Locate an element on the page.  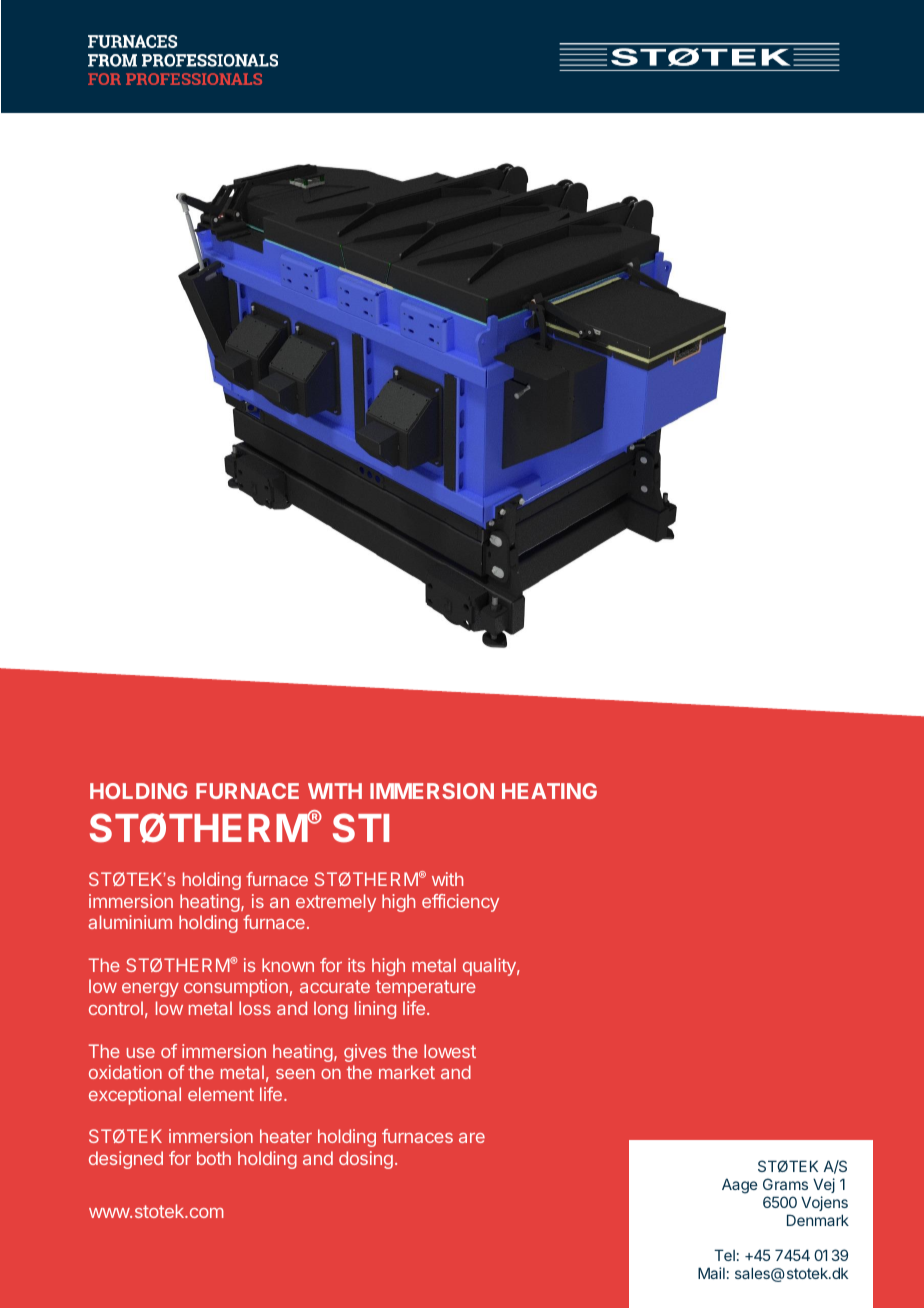
Grams is located at coordinates (785, 1184).
